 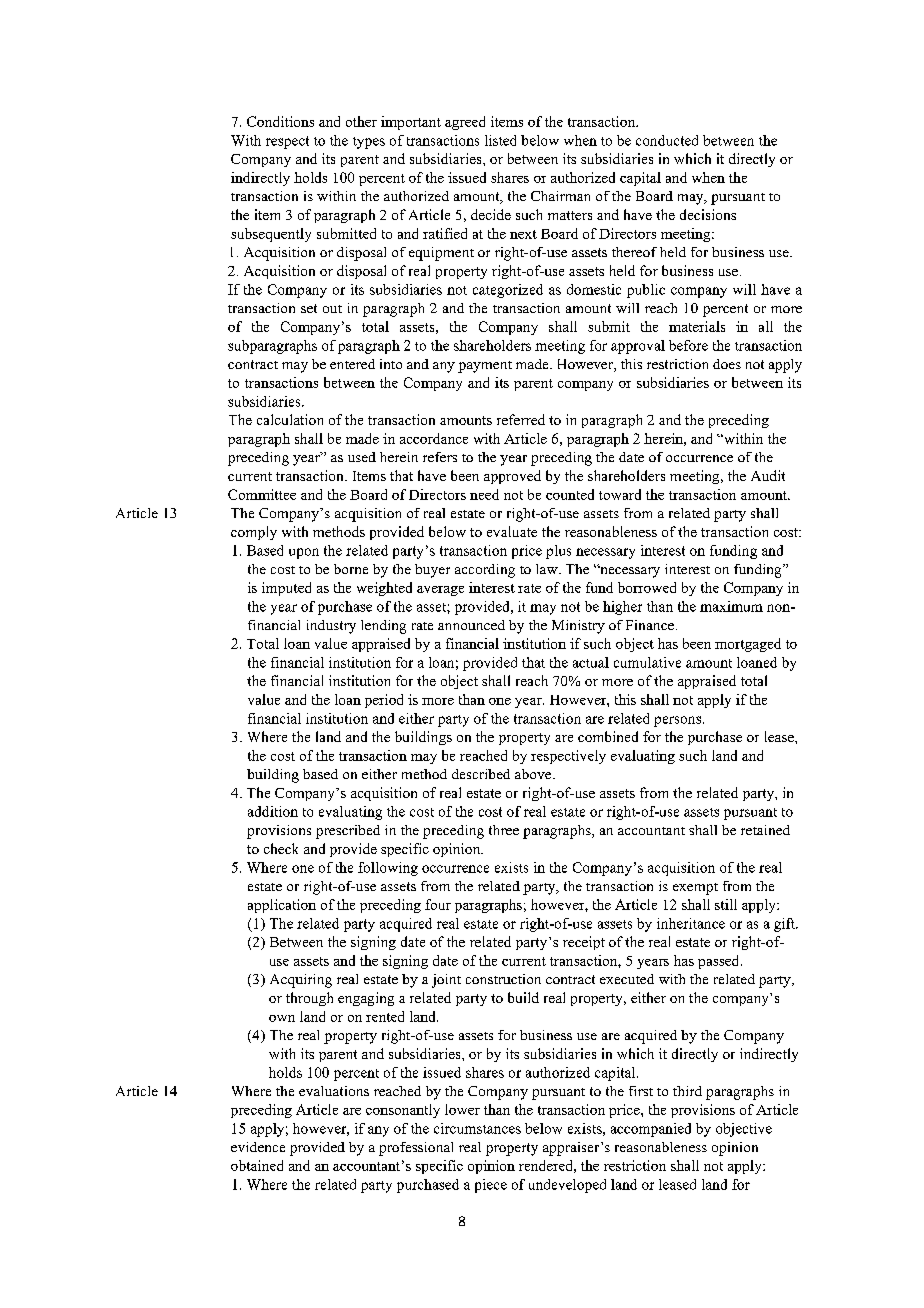 I want to click on Audit, so click(x=768, y=475).
